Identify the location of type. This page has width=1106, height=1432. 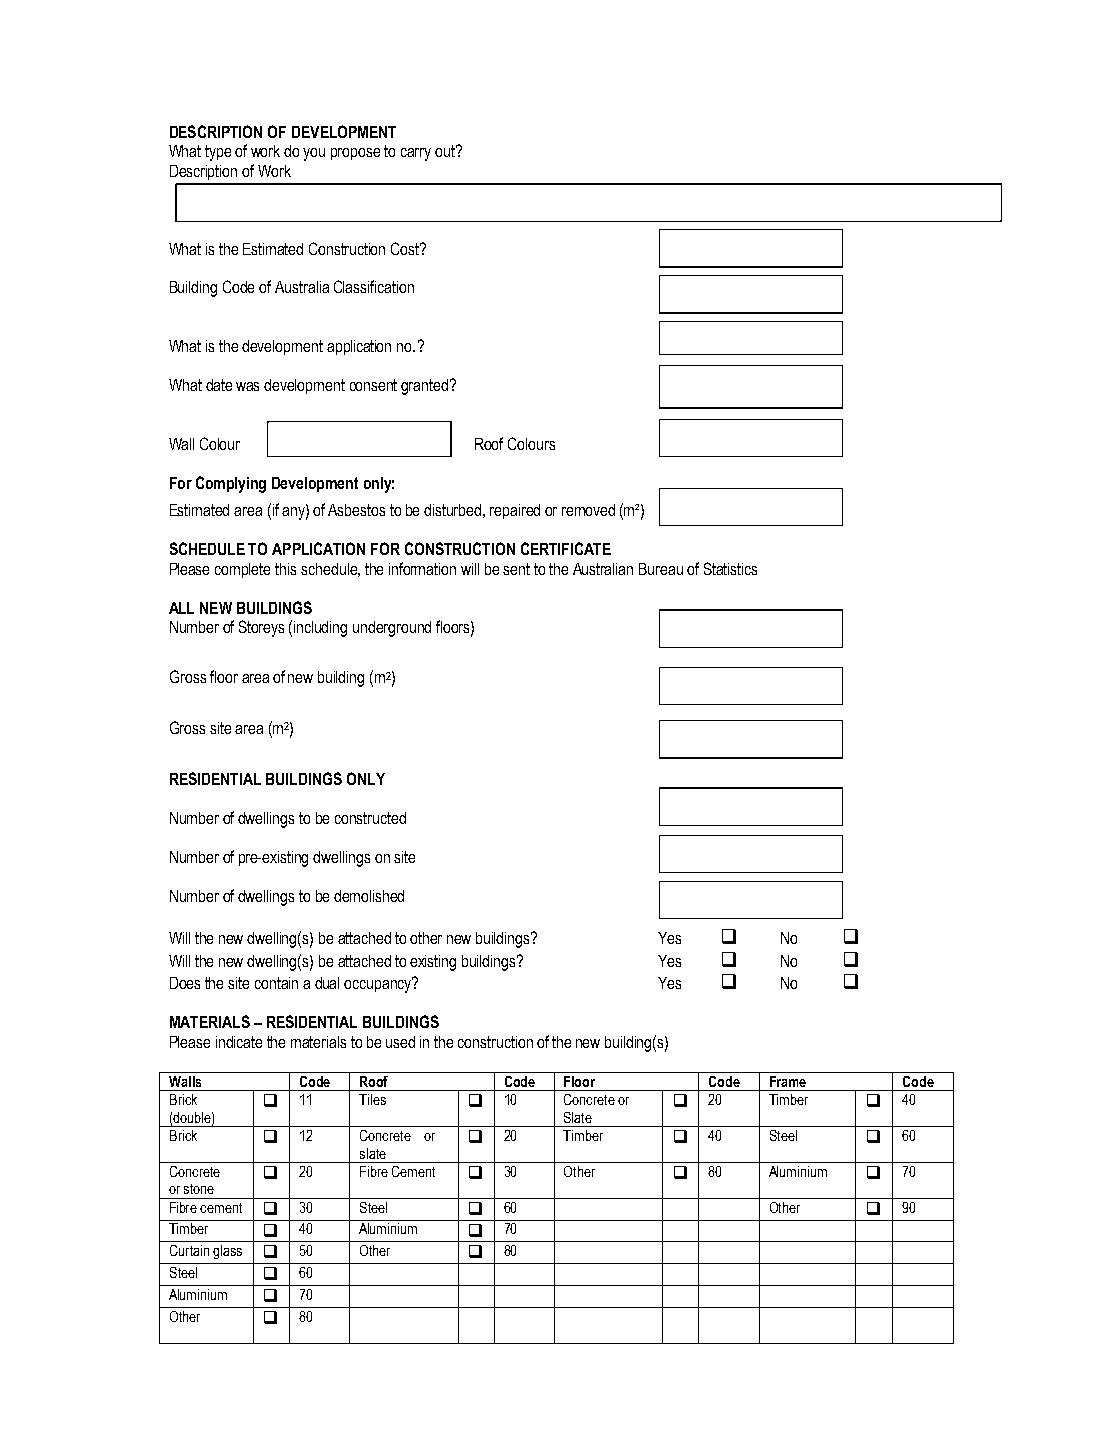
(218, 153).
